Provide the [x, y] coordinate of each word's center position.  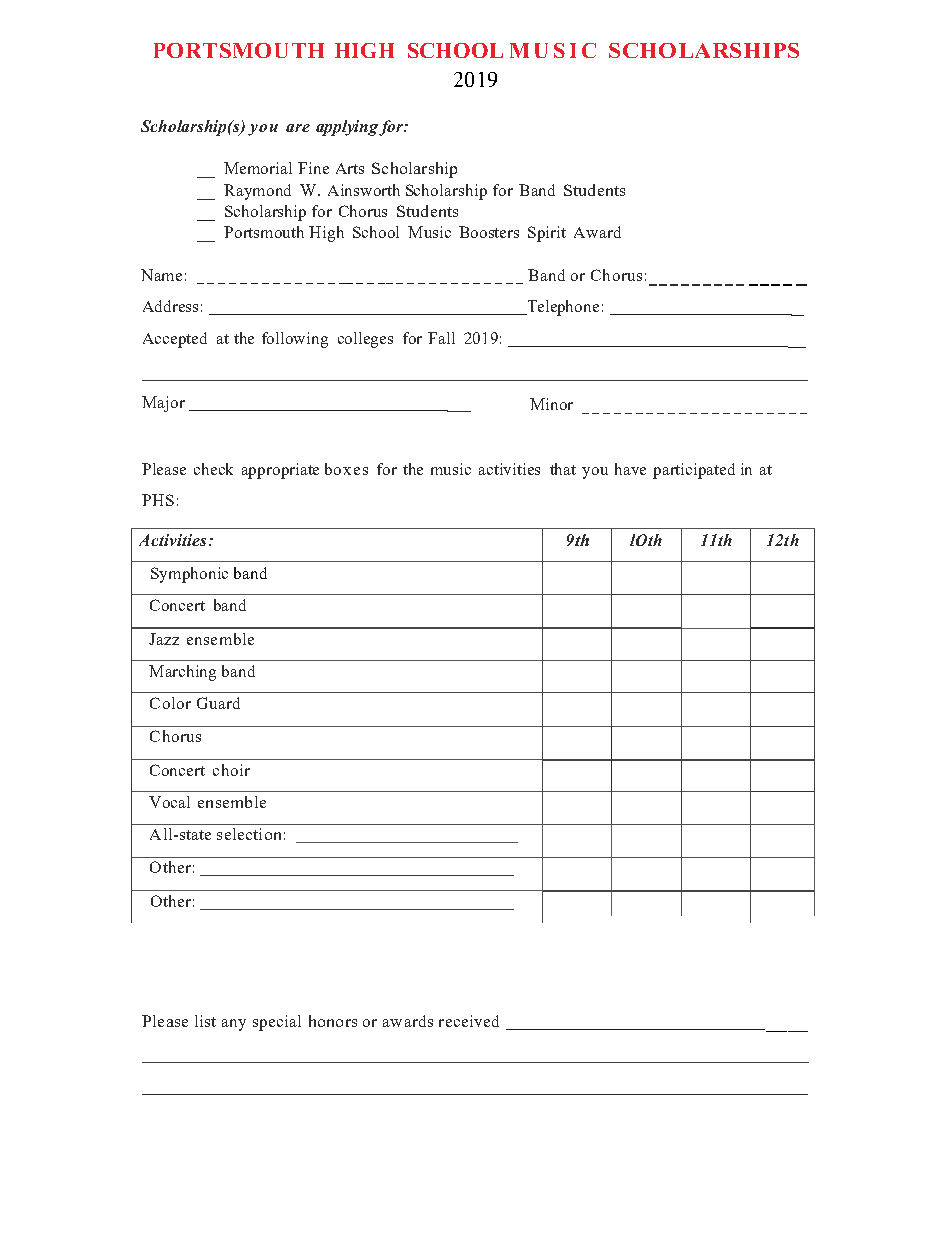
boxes [346, 469]
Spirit [547, 234]
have [630, 469]
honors [333, 1021]
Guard [218, 703]
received [469, 1021]
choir [231, 770]
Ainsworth [364, 190]
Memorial [258, 168]
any [234, 1025]
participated [694, 471]
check [213, 469]
